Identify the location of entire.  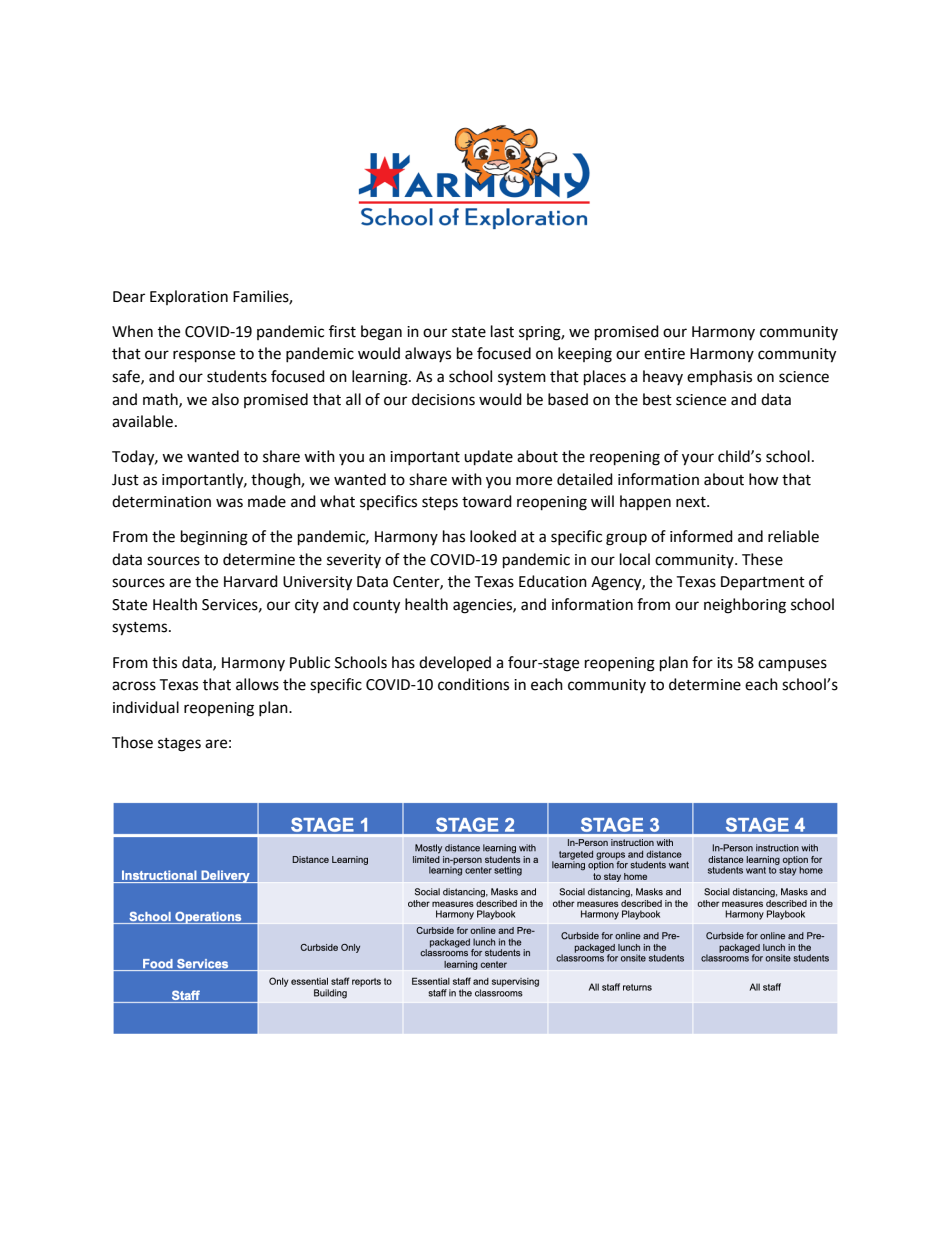
(664, 354).
